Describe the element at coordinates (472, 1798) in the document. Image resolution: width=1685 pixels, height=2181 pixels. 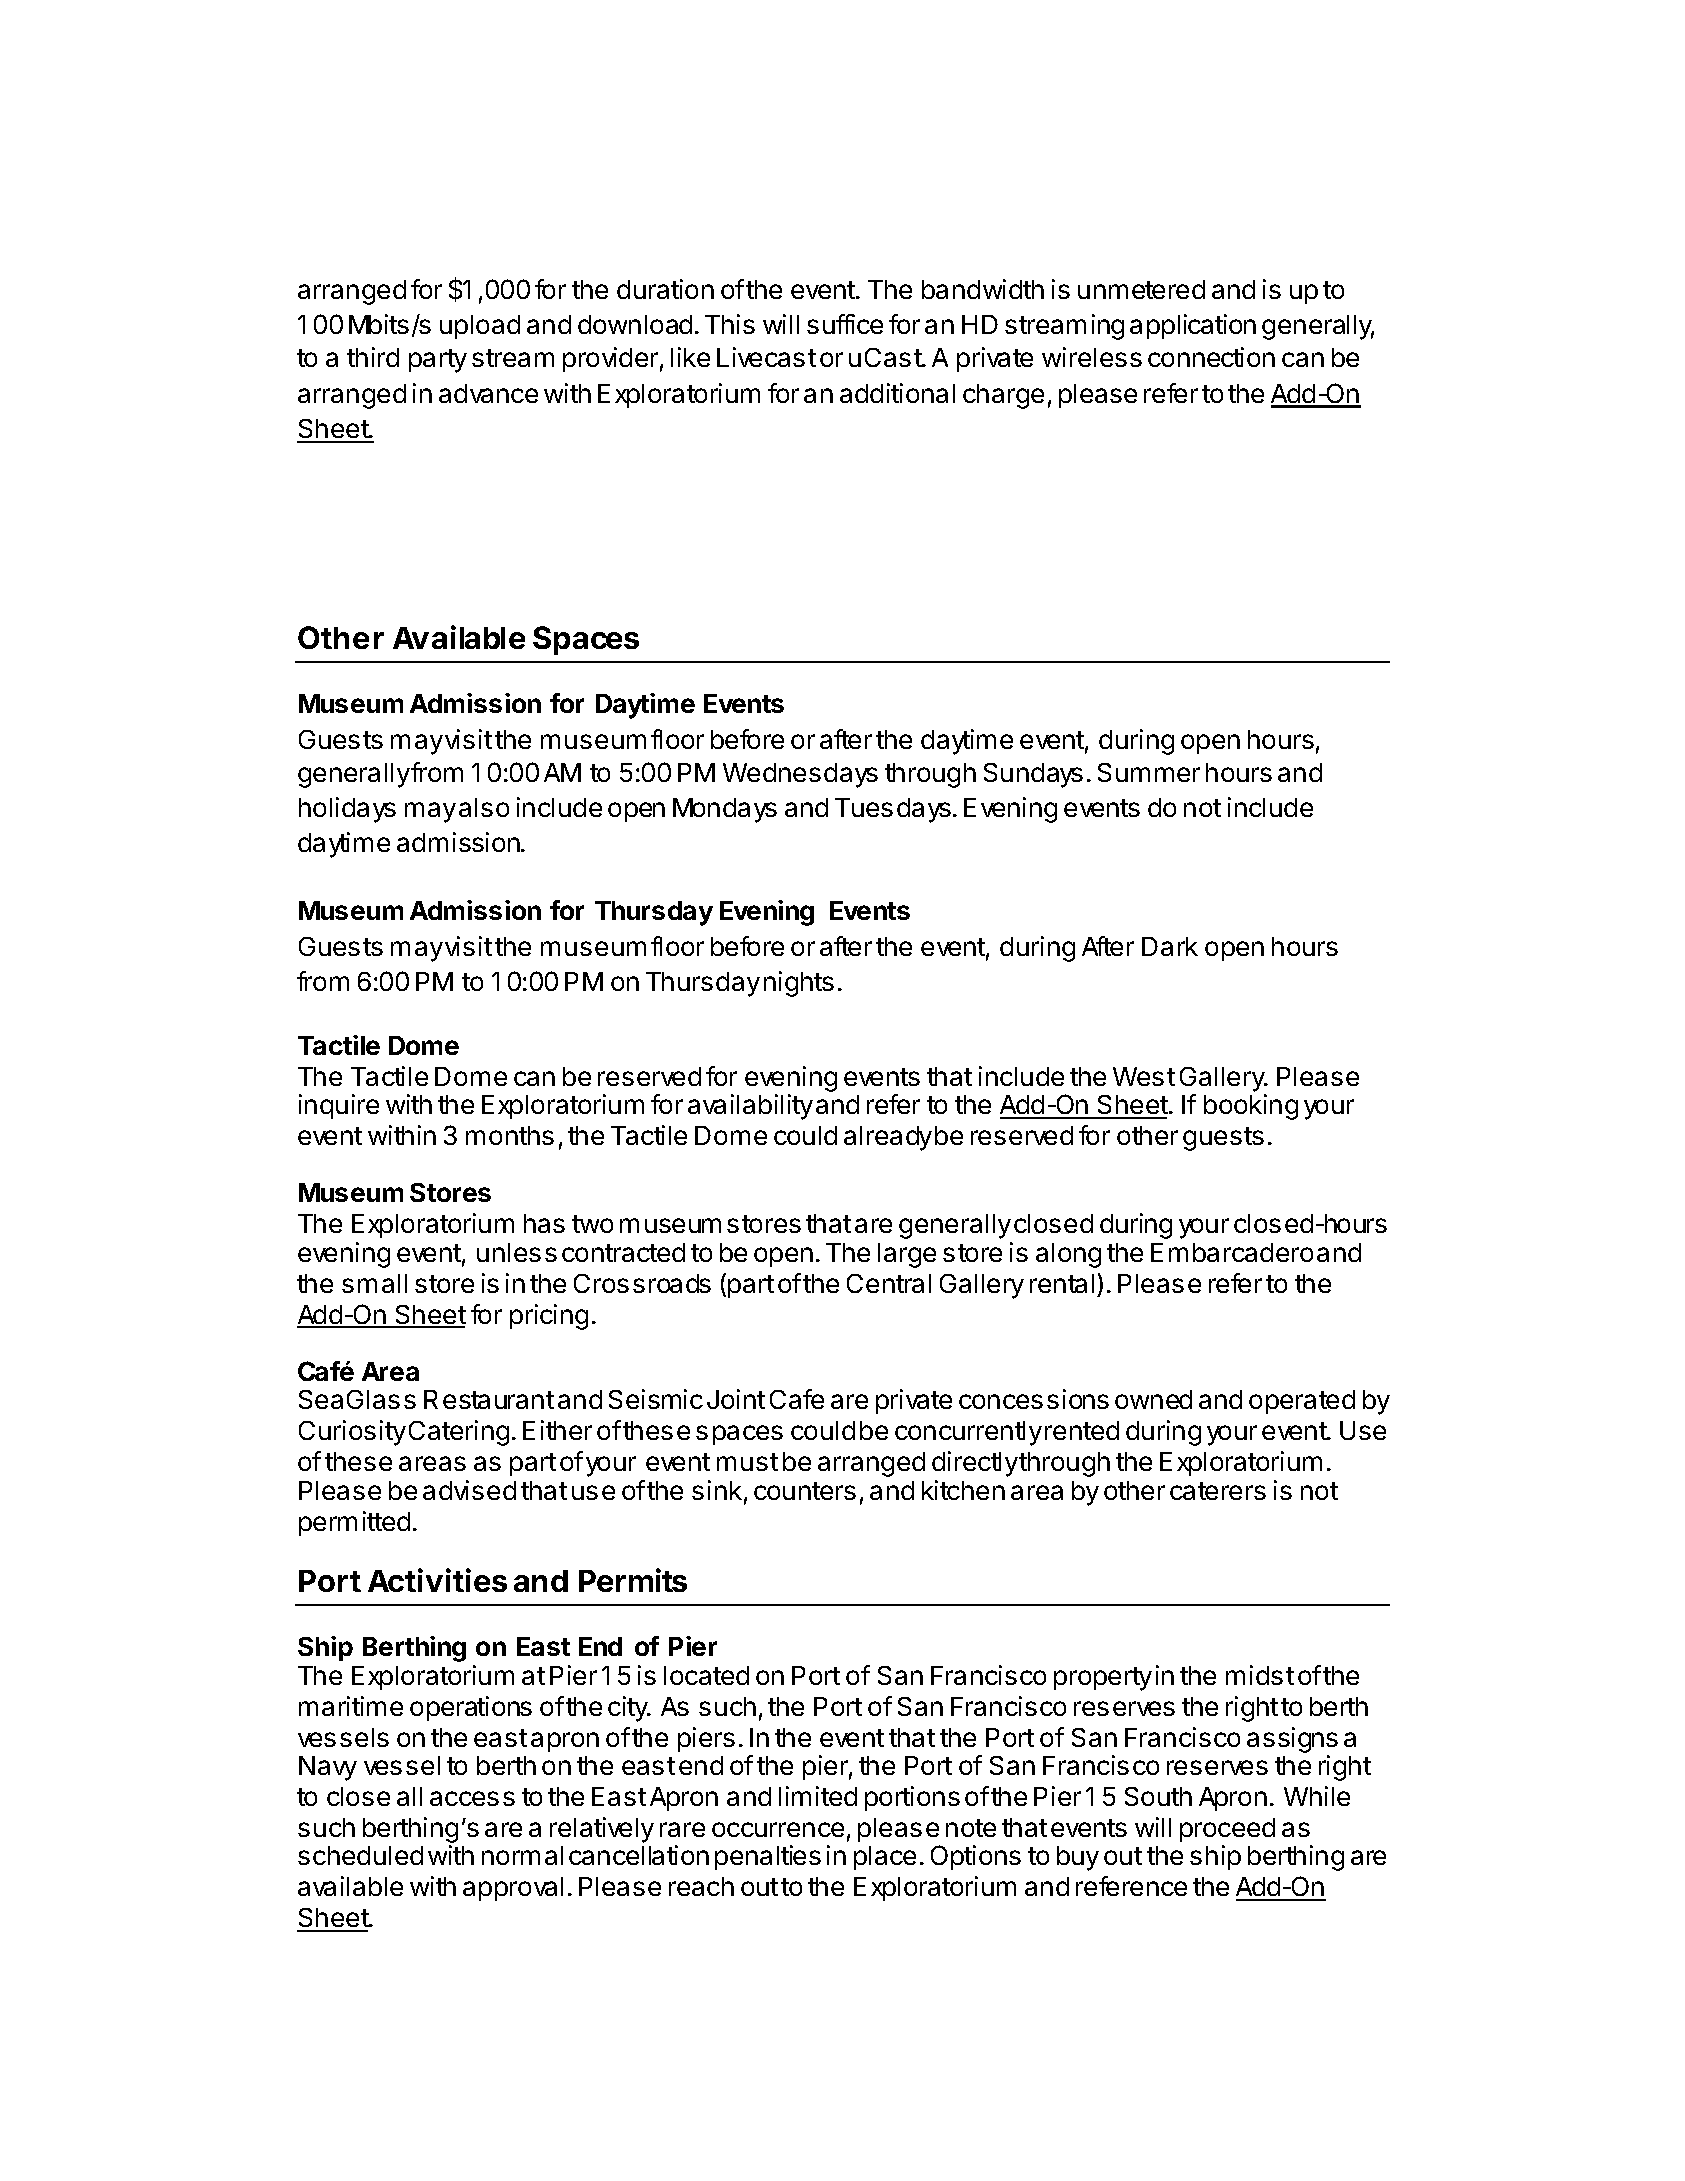
I see `access` at that location.
